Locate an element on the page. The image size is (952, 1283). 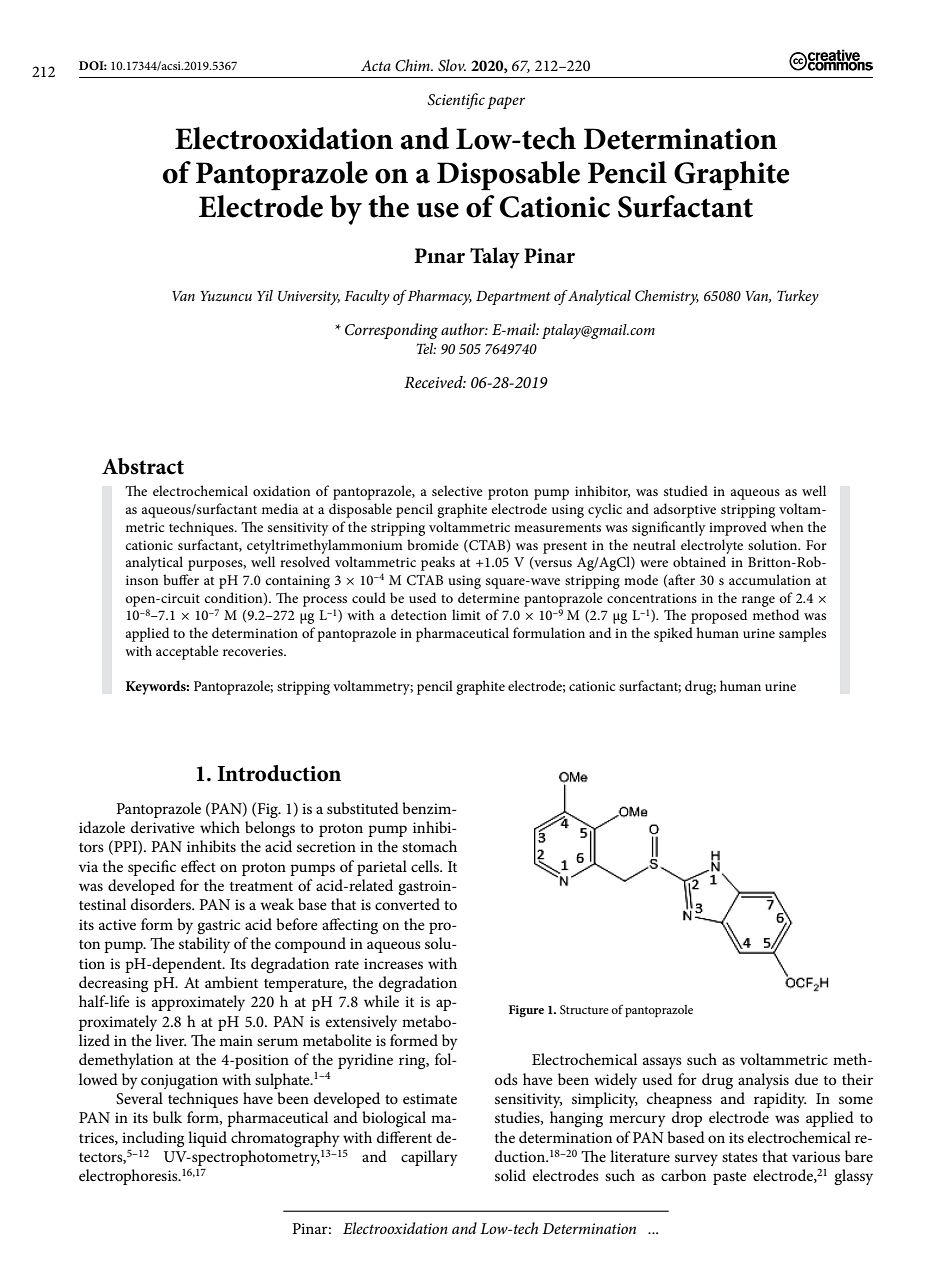
liquid is located at coordinates (207, 1139).
